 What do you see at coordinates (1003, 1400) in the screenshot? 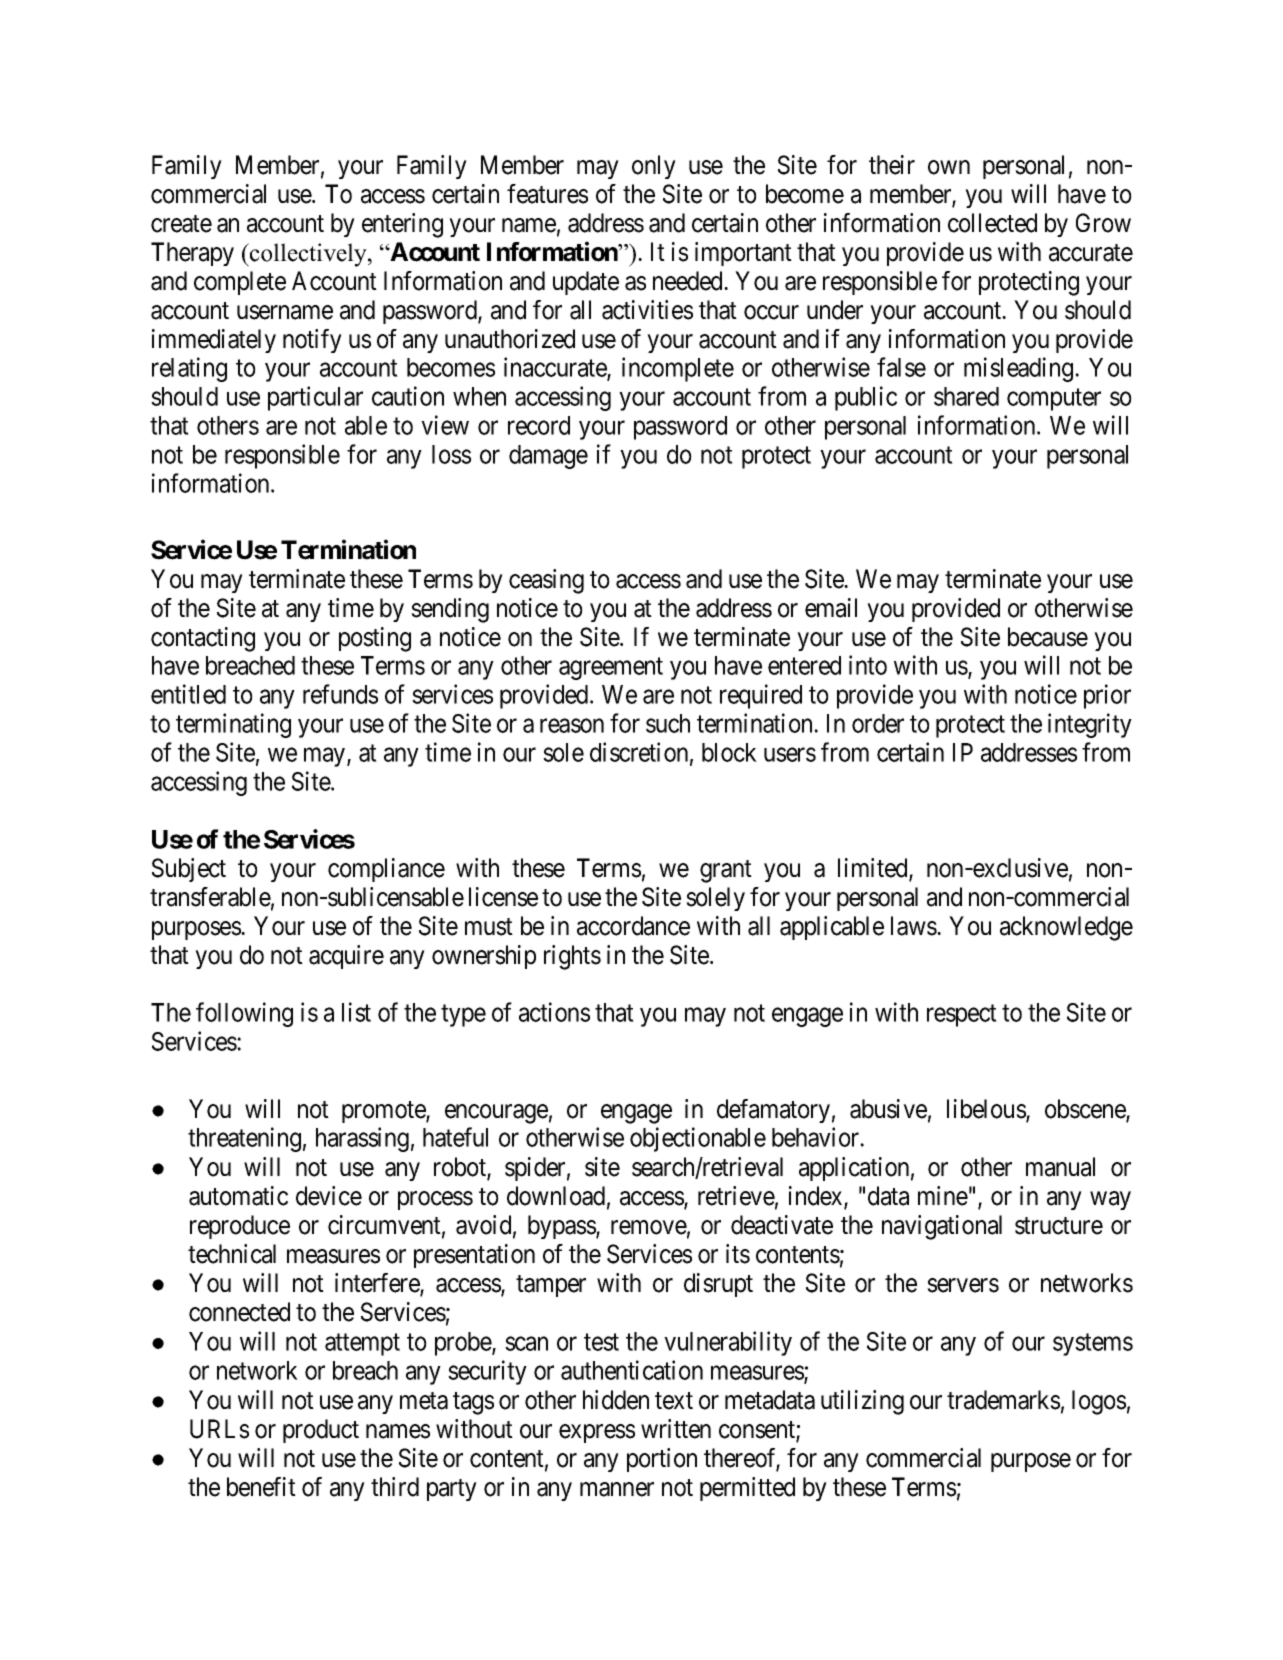
I see `trademarks` at bounding box center [1003, 1400].
